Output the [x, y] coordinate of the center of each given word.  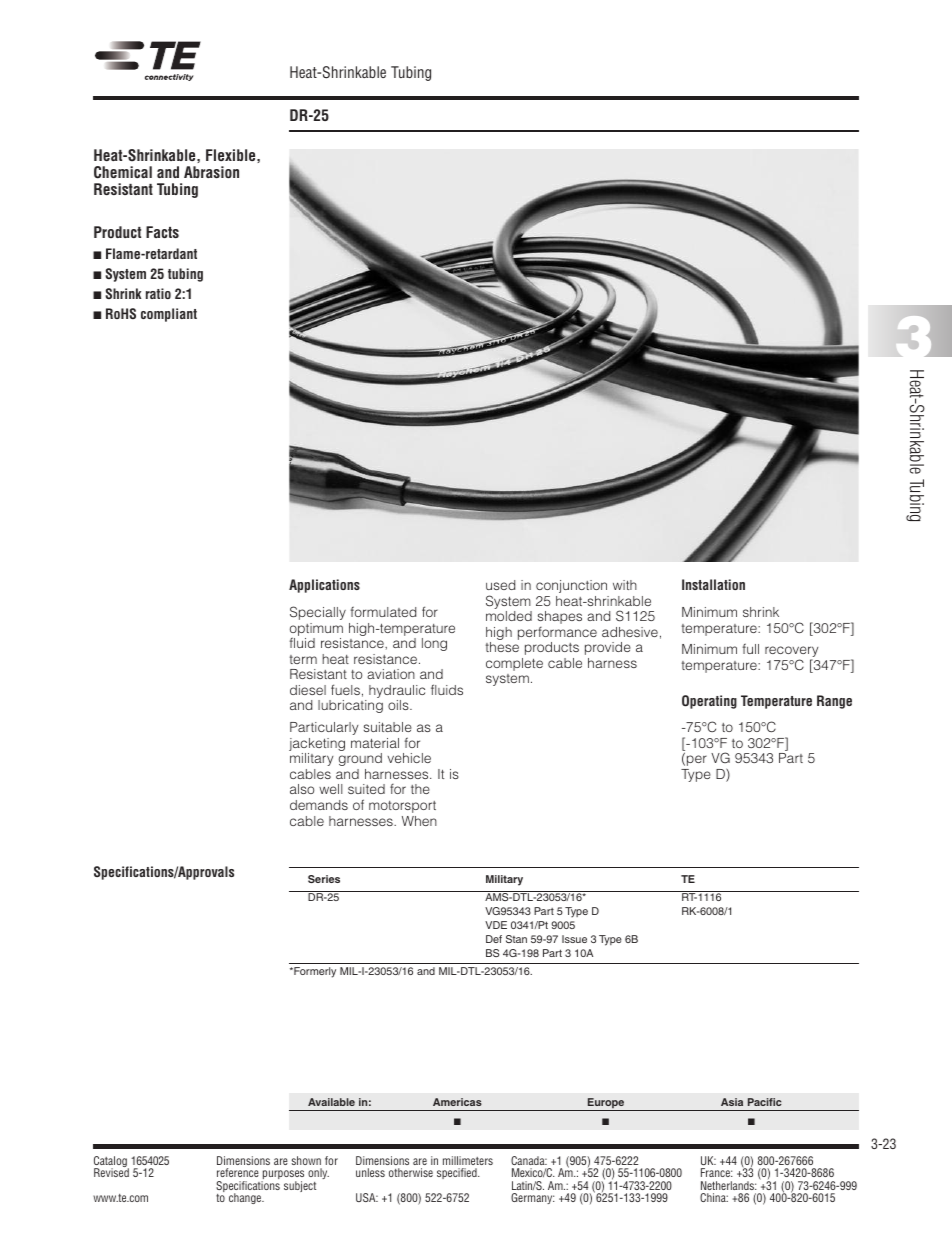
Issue [574, 939]
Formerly [314, 972]
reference [238, 1172]
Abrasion [211, 172]
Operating [709, 702]
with [625, 585]
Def [494, 939]
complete [514, 664]
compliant [169, 315]
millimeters [468, 1160]
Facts [162, 232]
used [500, 585]
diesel [308, 690]
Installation [713, 584]
